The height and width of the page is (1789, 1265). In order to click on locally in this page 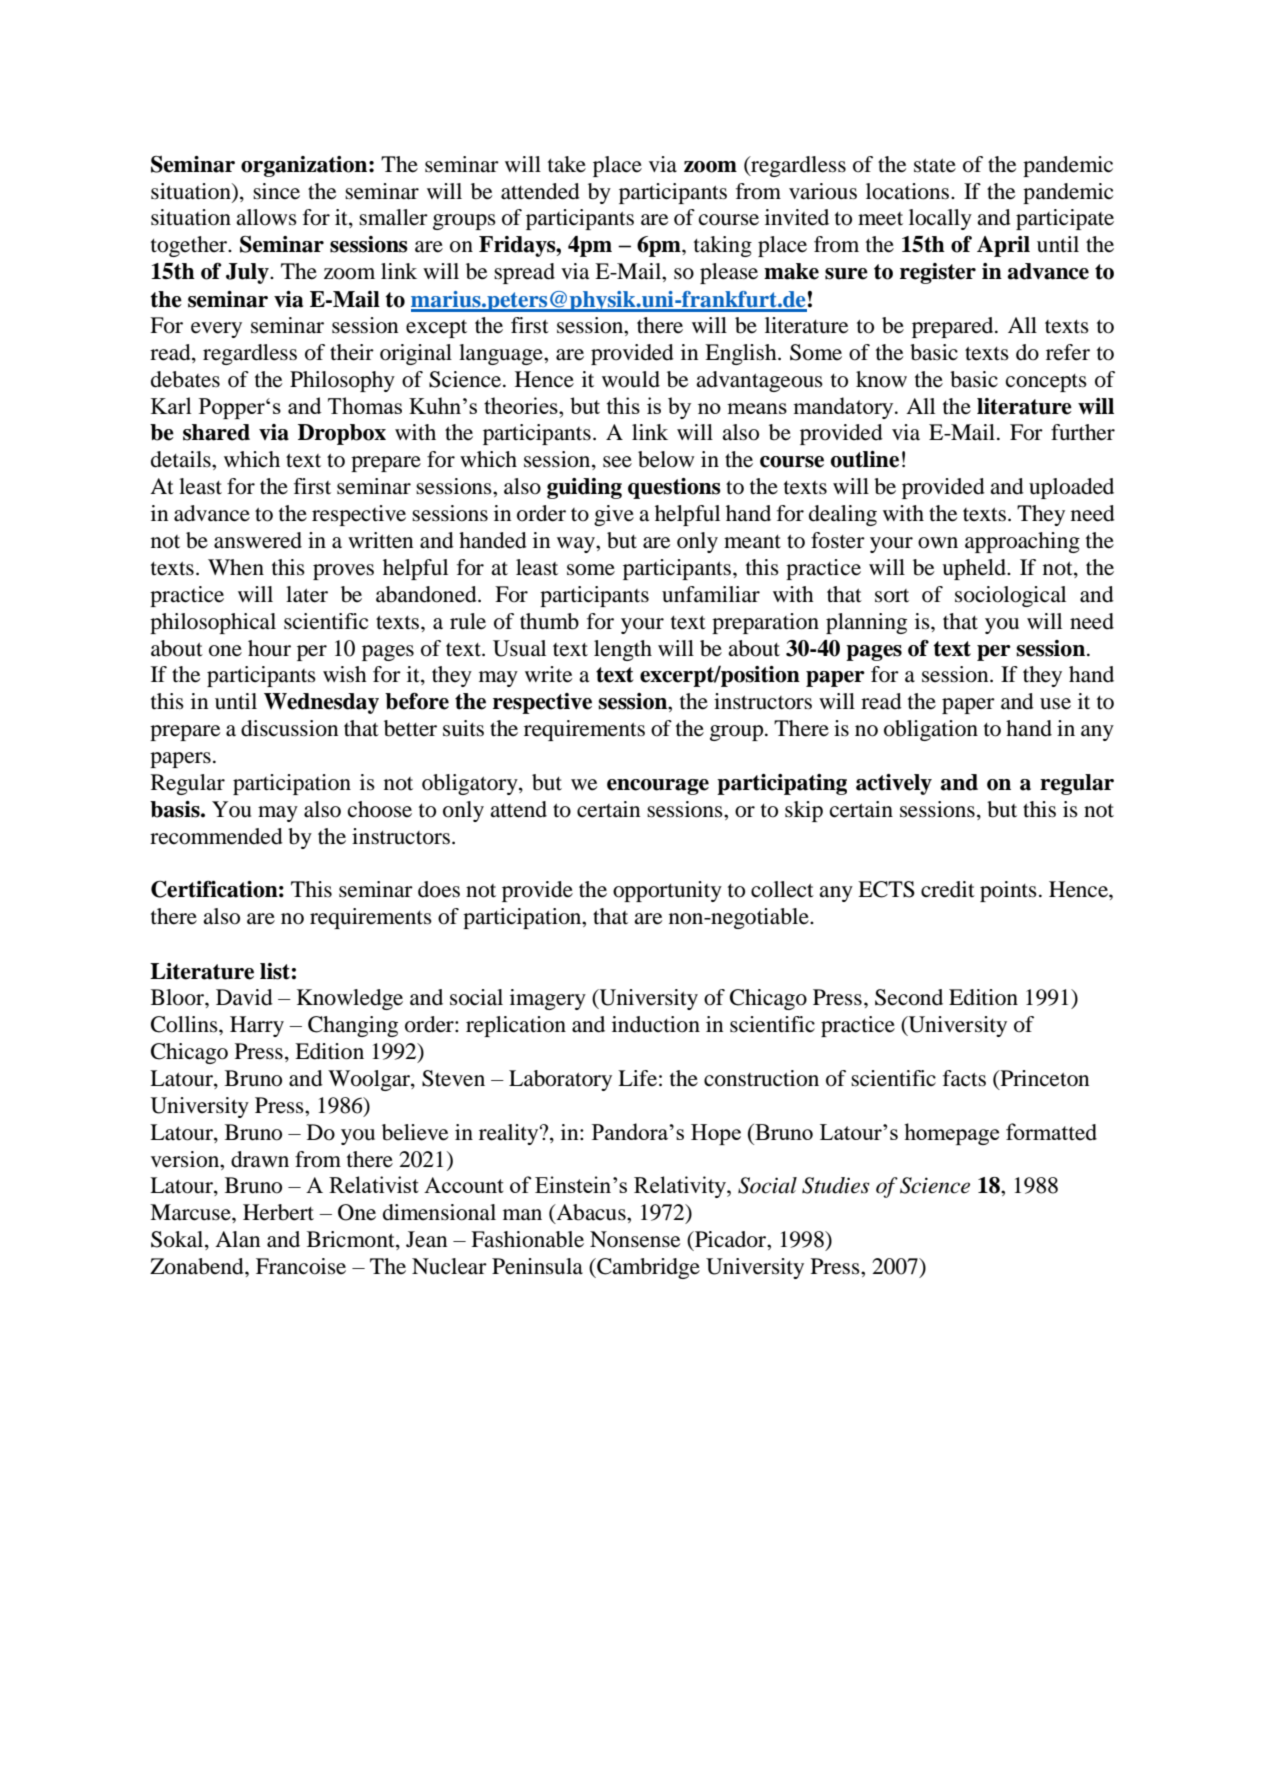, I will do `click(940, 219)`.
